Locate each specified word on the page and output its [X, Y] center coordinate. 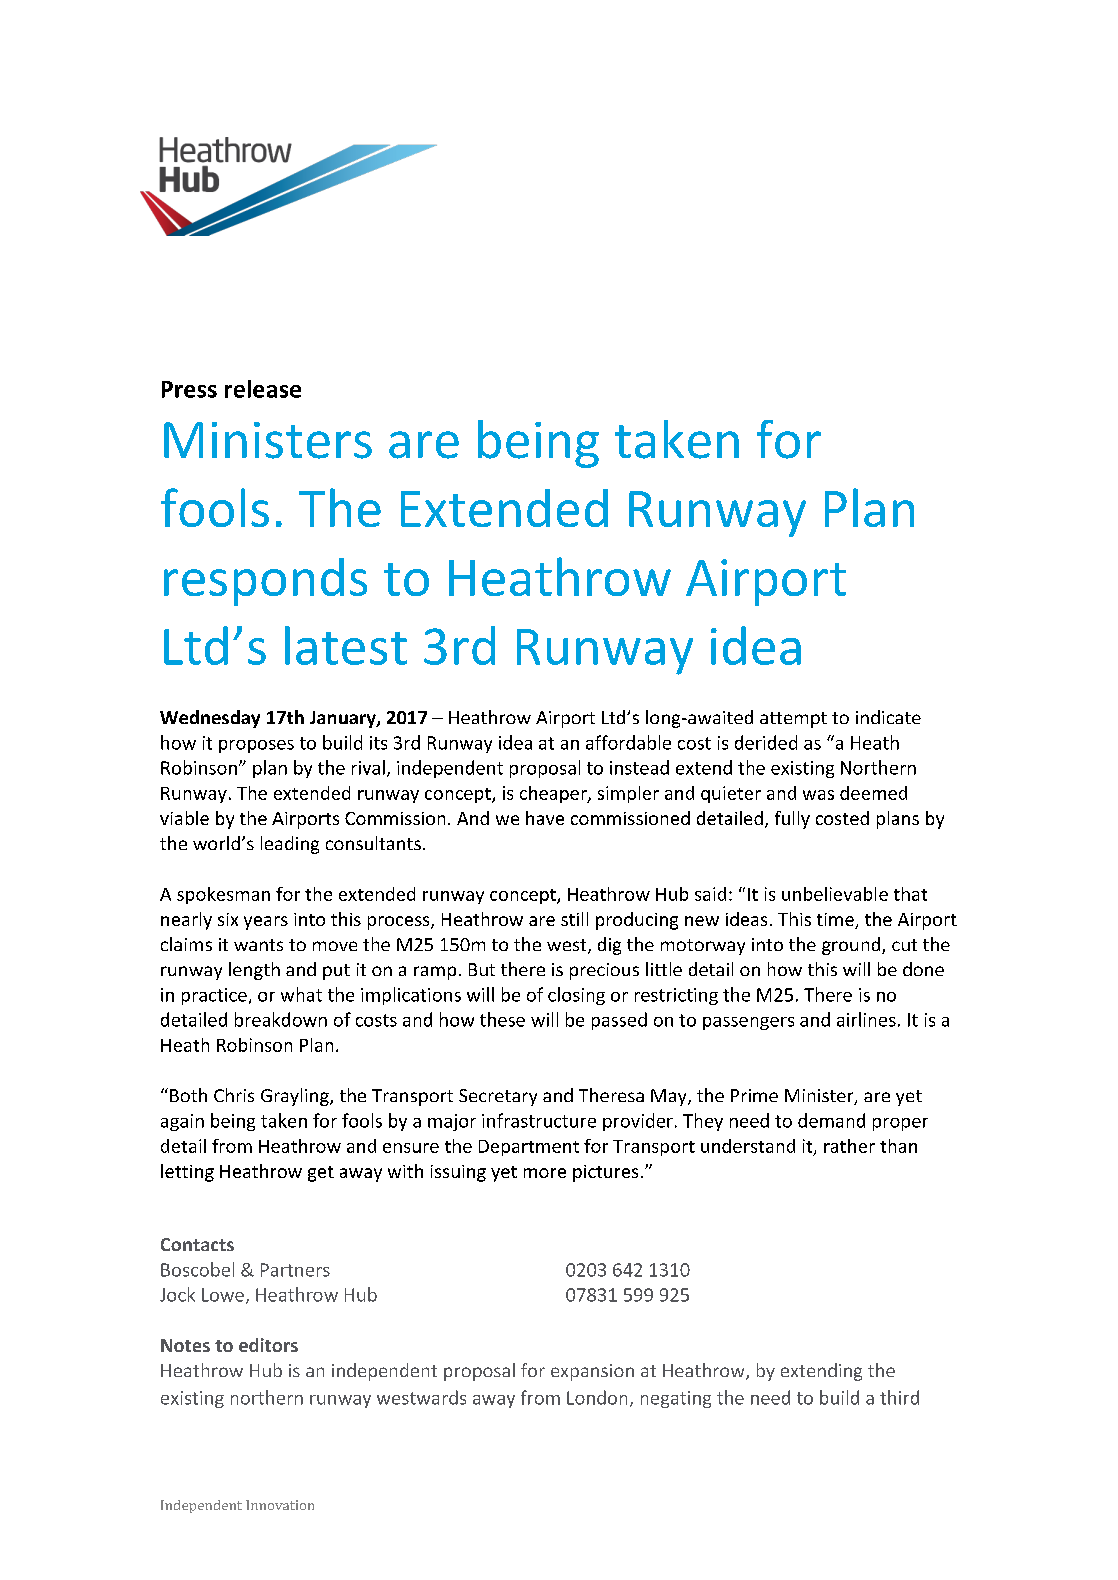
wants [258, 945]
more [545, 1173]
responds [265, 582]
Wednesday [210, 719]
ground [852, 946]
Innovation [280, 1505]
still [574, 919]
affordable [628, 742]
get [321, 1174]
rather [849, 1146]
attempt [793, 720]
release [263, 389]
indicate [888, 717]
